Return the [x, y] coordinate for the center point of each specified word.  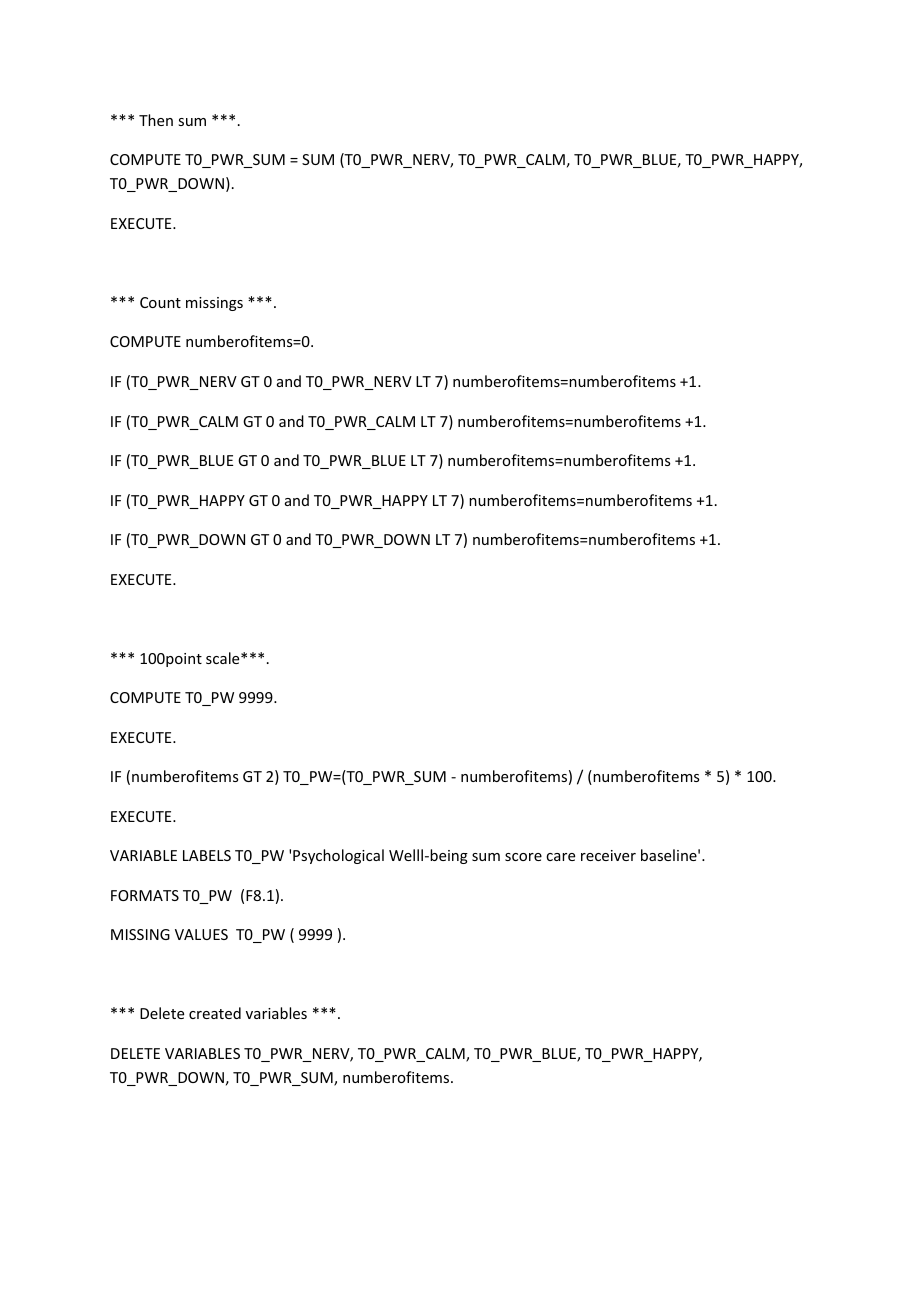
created [215, 1013]
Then [156, 120]
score [523, 857]
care [560, 857]
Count [160, 302]
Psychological [338, 856]
